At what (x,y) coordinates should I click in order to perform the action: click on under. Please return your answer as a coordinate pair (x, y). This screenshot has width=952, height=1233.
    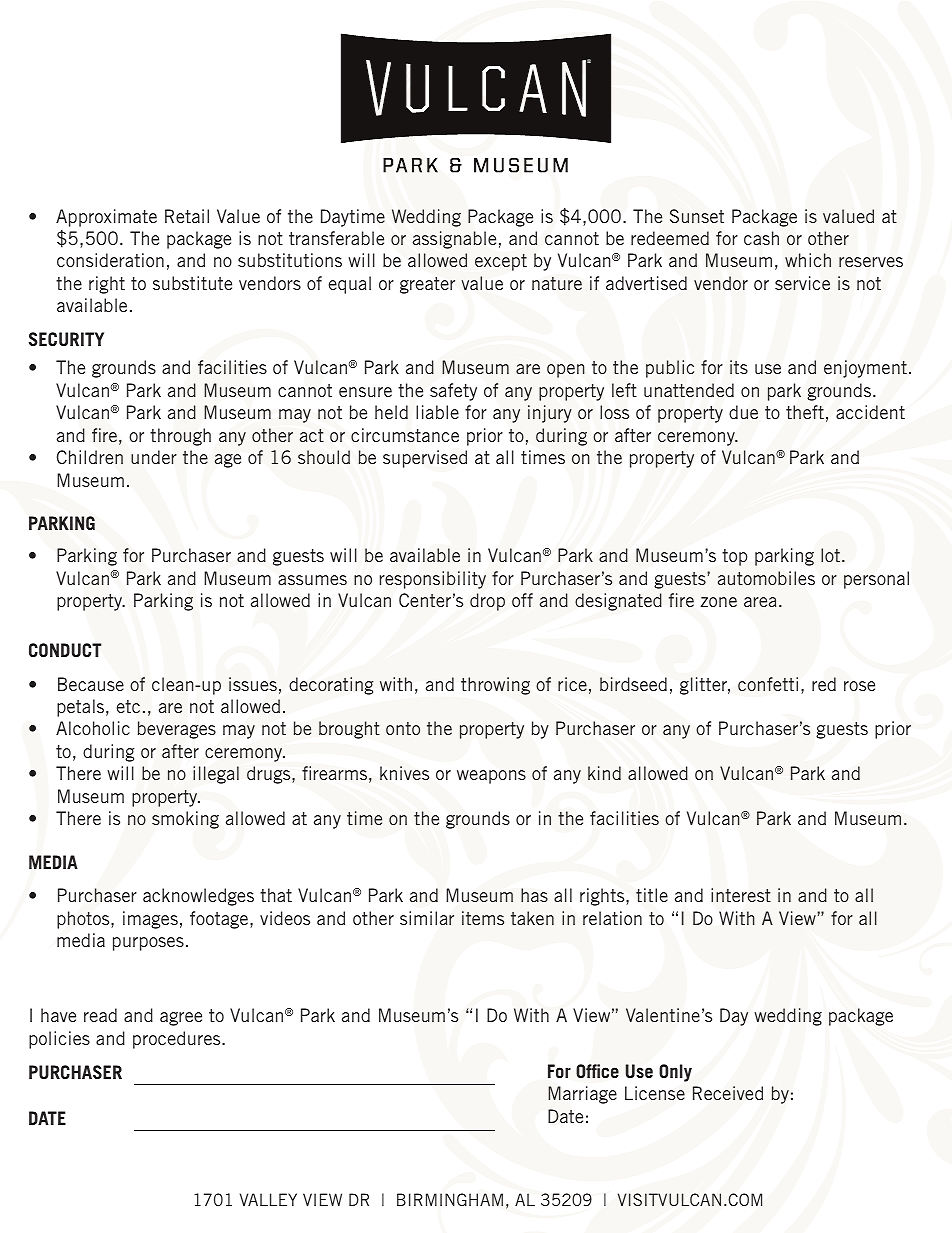
    Looking at the image, I should click on (154, 457).
